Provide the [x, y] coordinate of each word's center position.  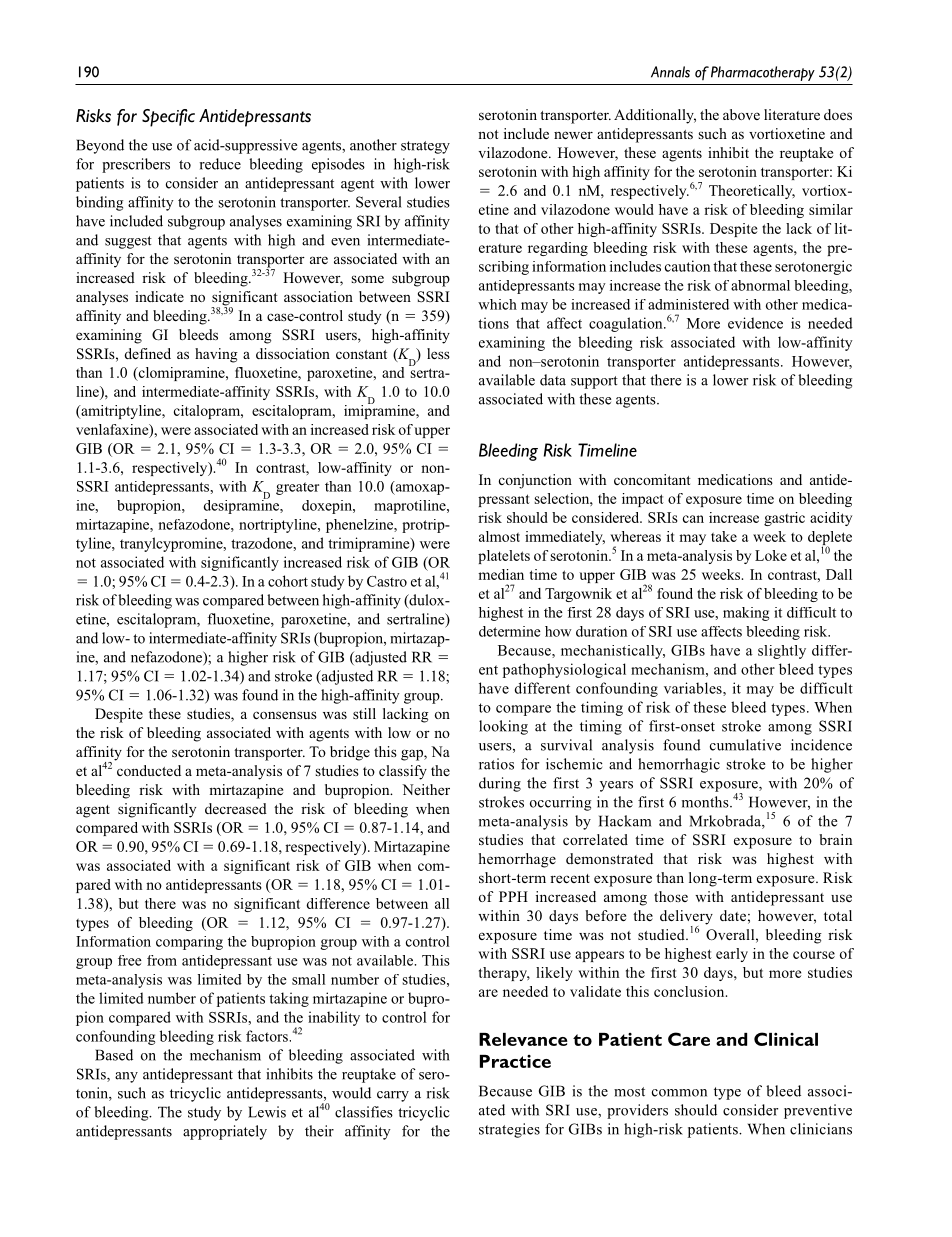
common [679, 1093]
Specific [168, 118]
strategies [509, 1130]
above [741, 114]
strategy [425, 147]
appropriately [225, 1132]
